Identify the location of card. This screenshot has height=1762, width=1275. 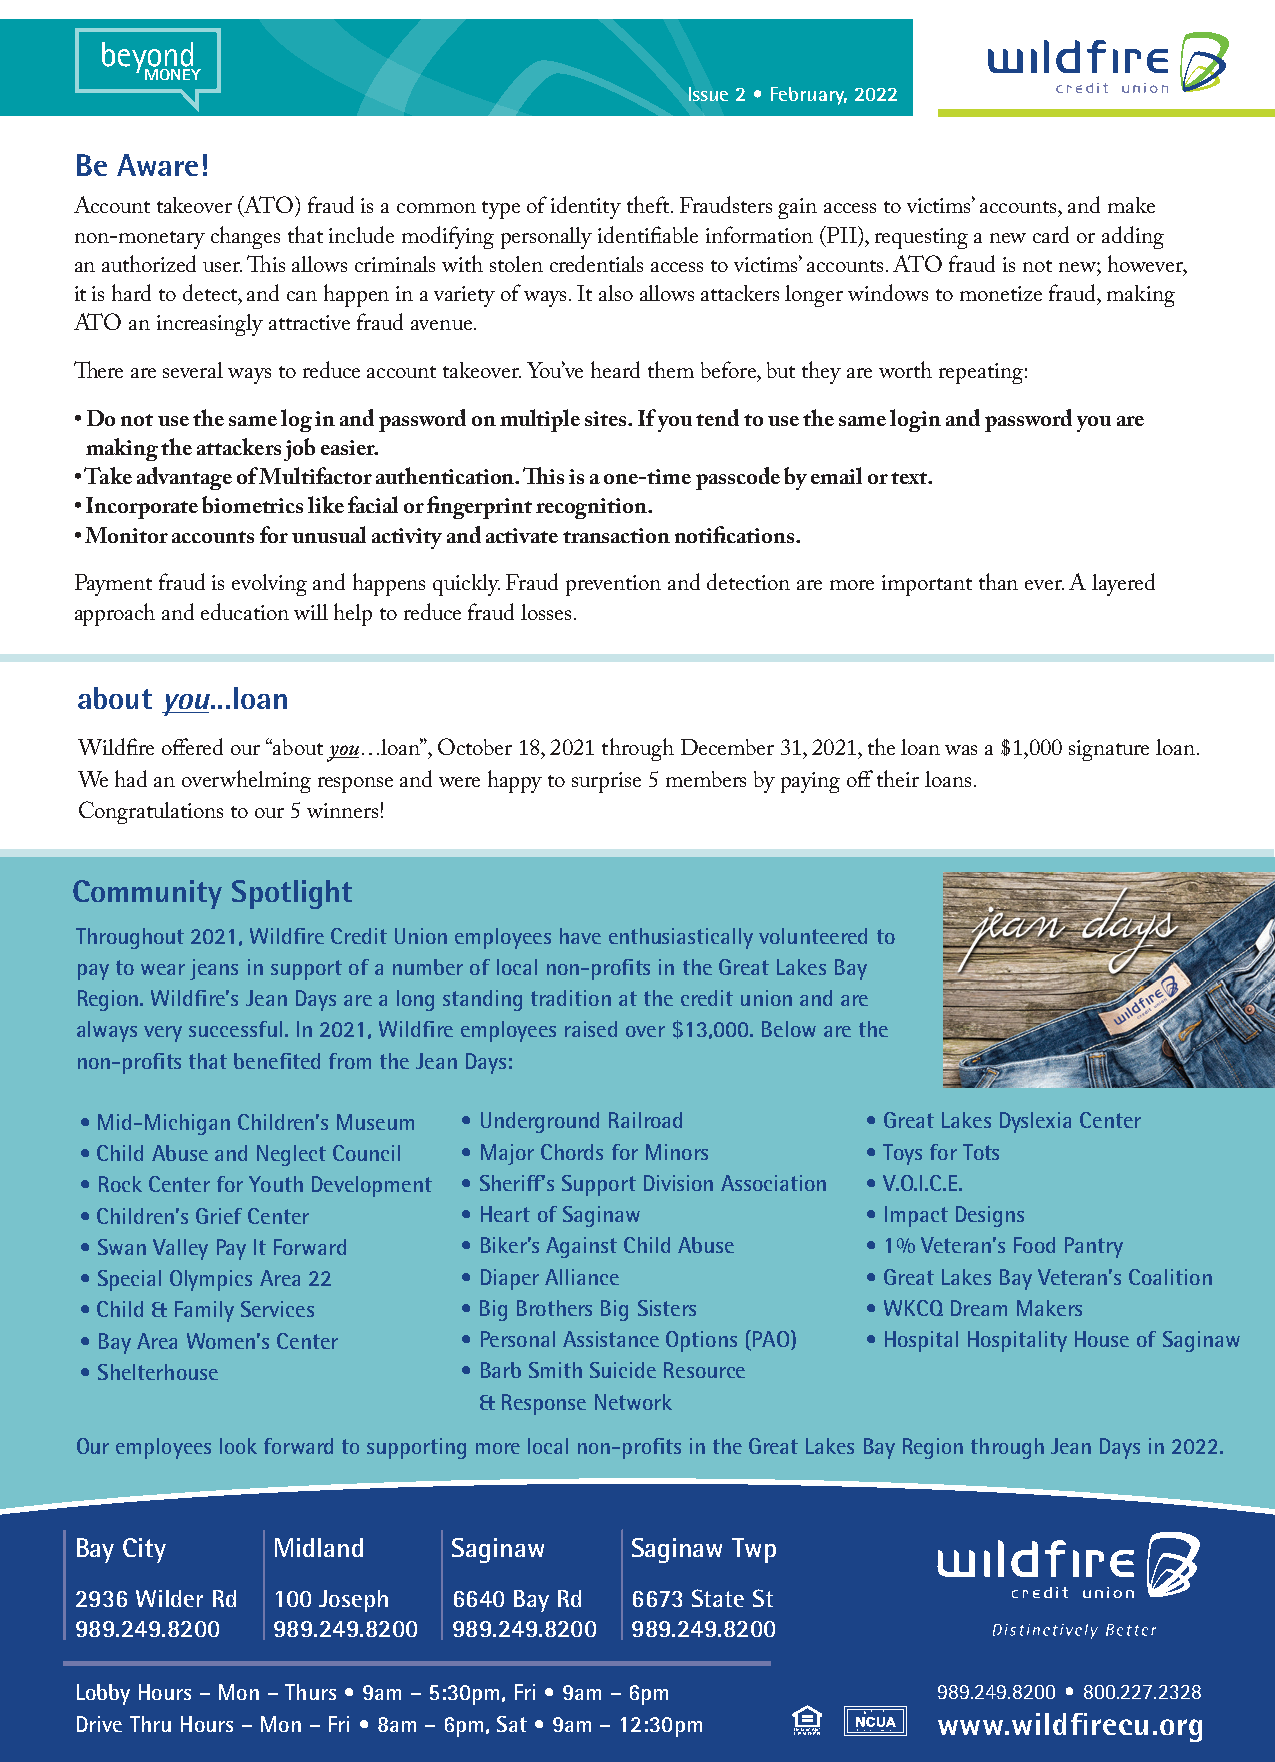
(1051, 234).
